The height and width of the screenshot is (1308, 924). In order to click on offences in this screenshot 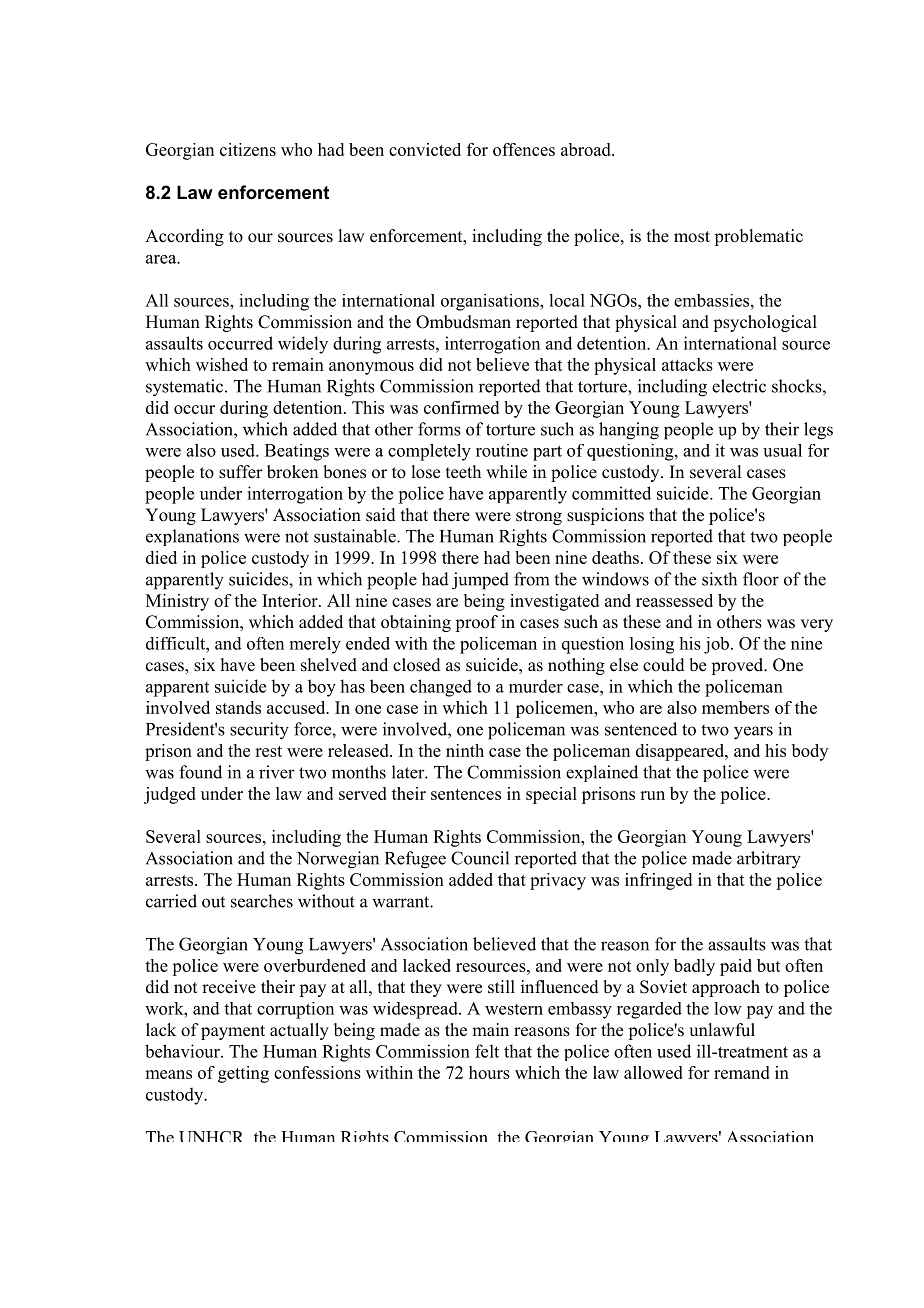, I will do `click(524, 149)`.
